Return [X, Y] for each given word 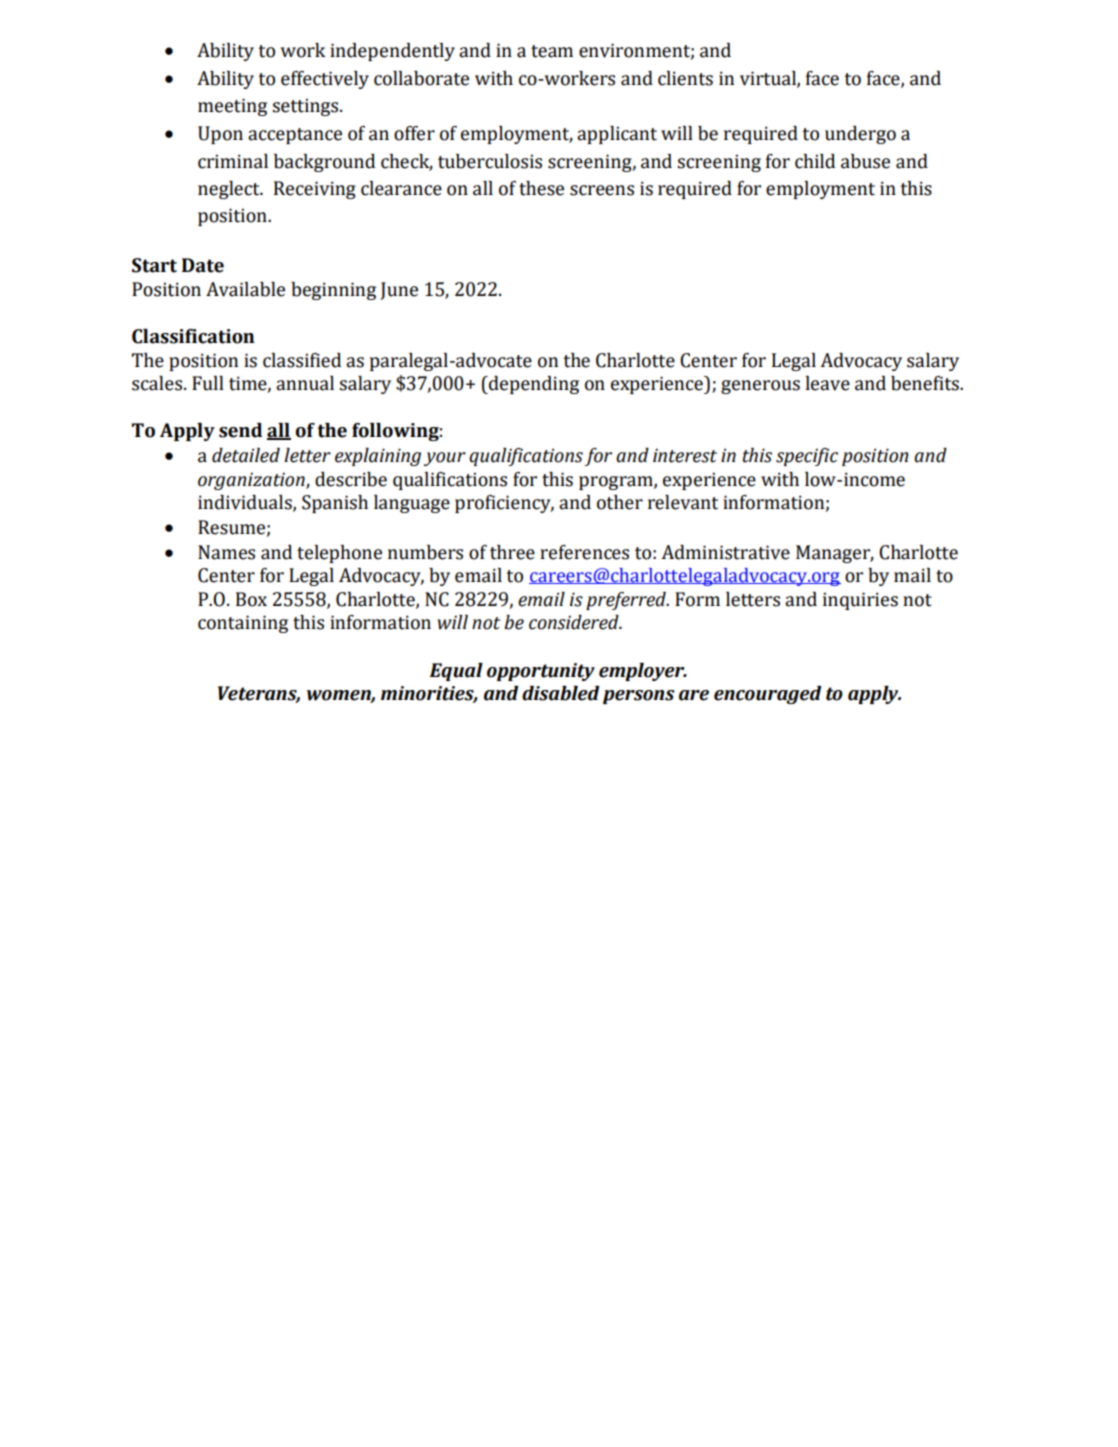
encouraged [768, 695]
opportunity [541, 672]
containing [243, 624]
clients [685, 78]
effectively [325, 80]
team [552, 51]
